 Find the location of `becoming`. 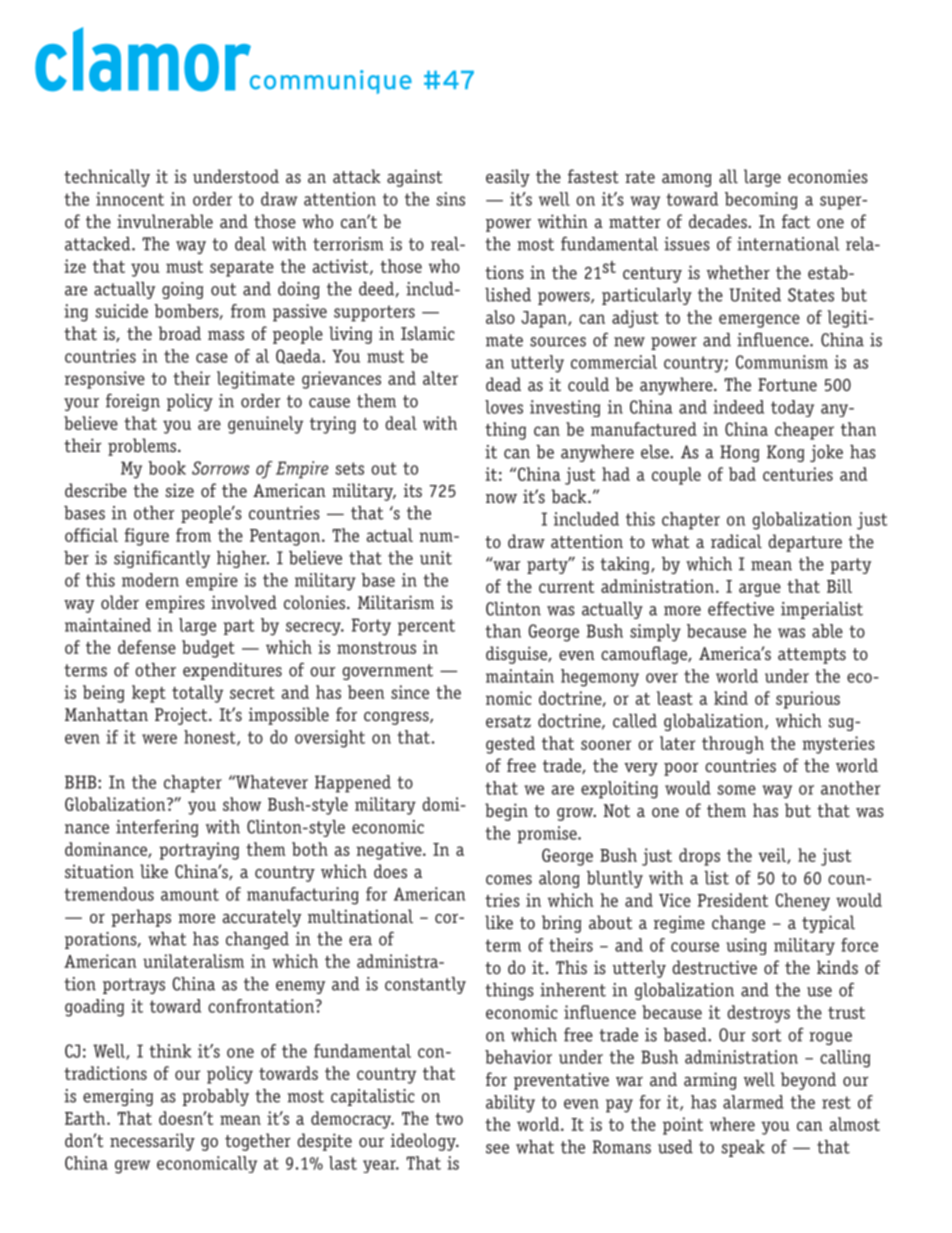

becoming is located at coordinates (761, 201).
